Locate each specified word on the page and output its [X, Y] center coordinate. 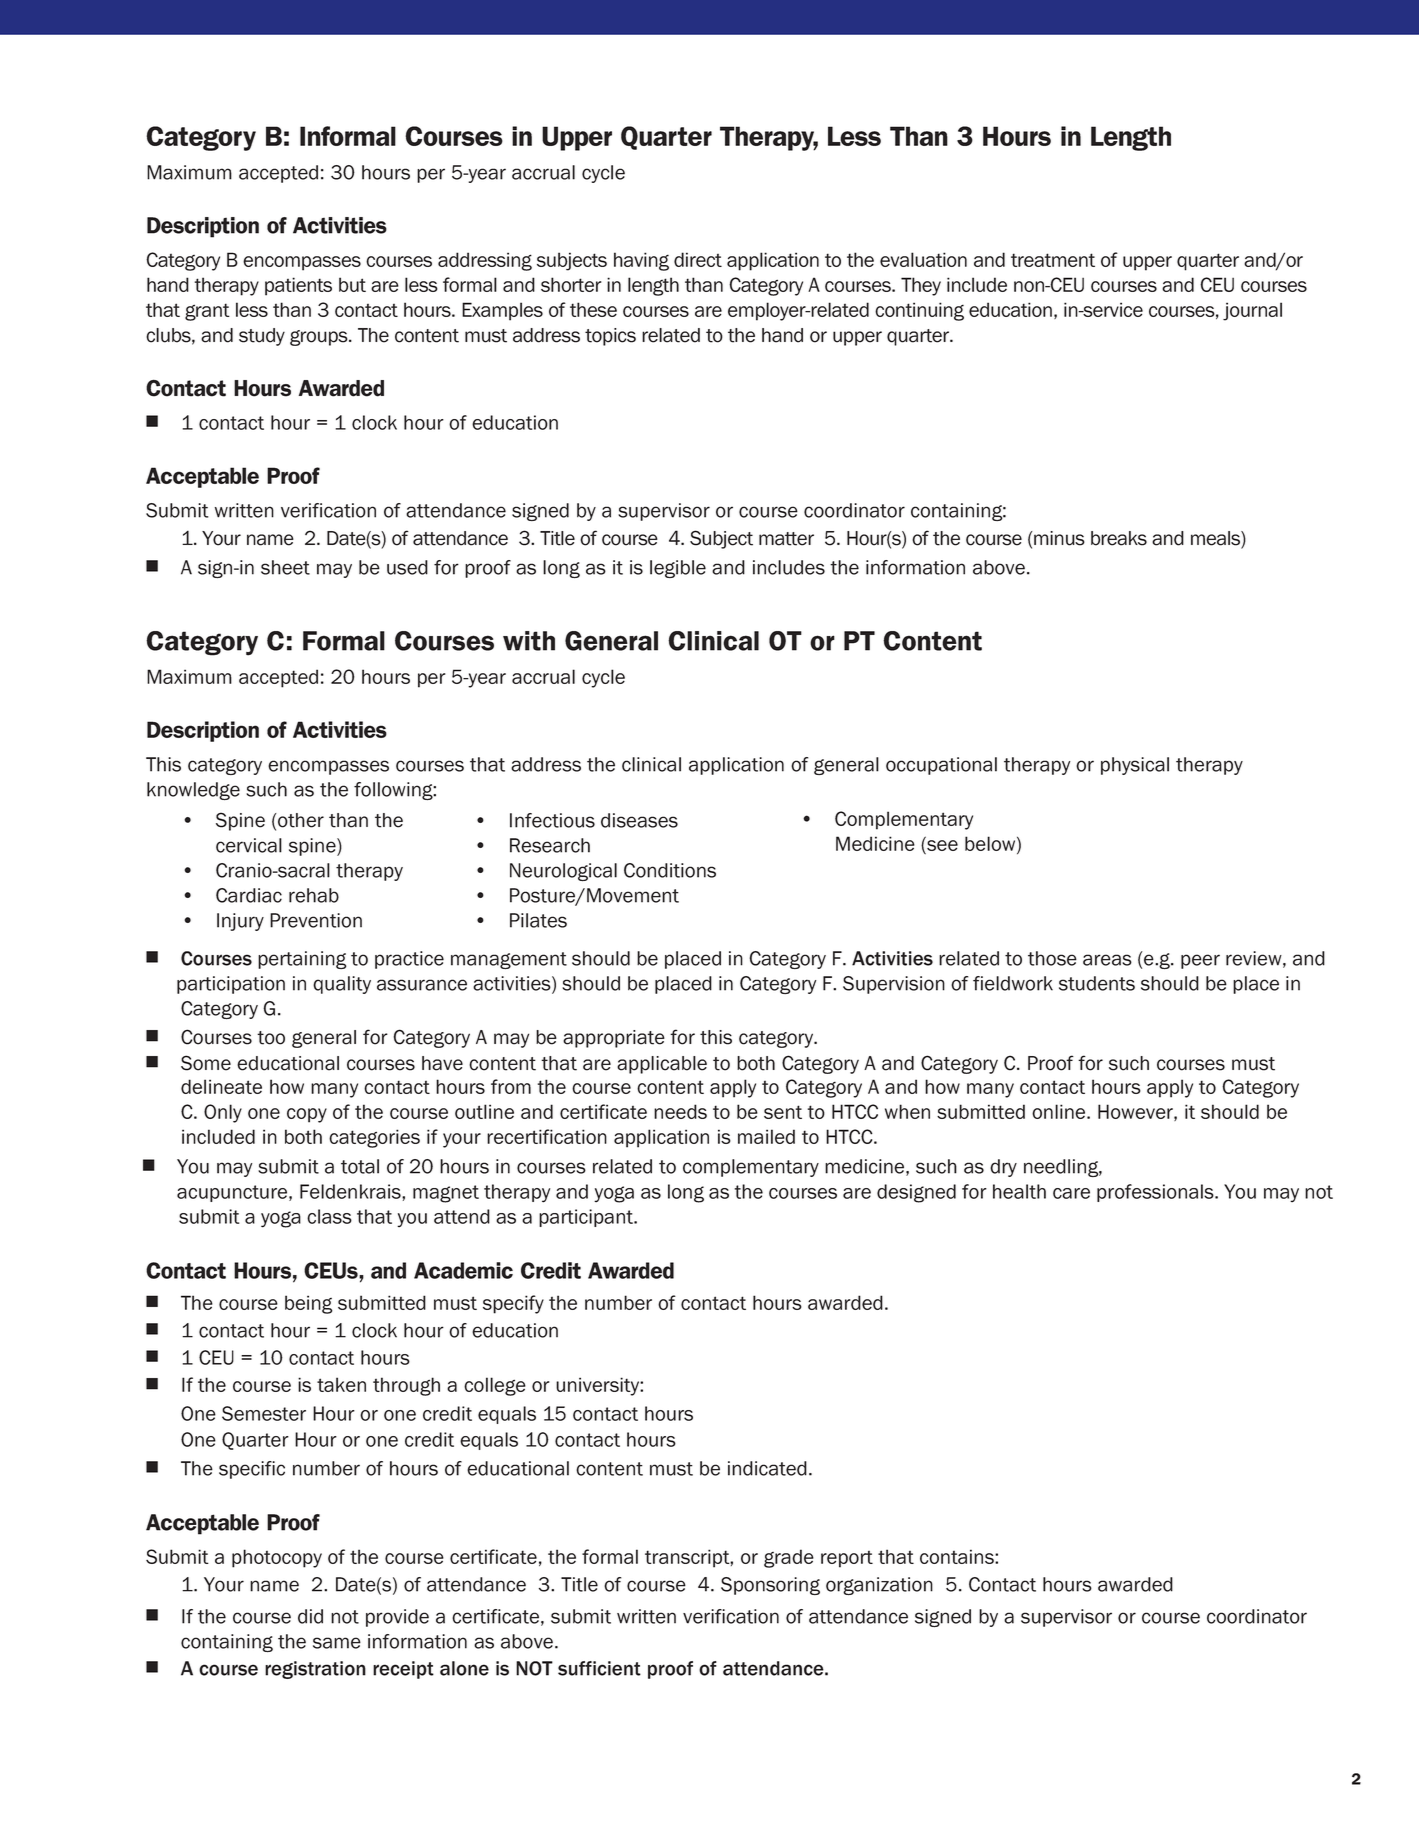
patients [298, 286]
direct [698, 259]
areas [1107, 960]
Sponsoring [770, 1586]
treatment [1053, 260]
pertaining [302, 960]
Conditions [670, 870]
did [310, 1616]
